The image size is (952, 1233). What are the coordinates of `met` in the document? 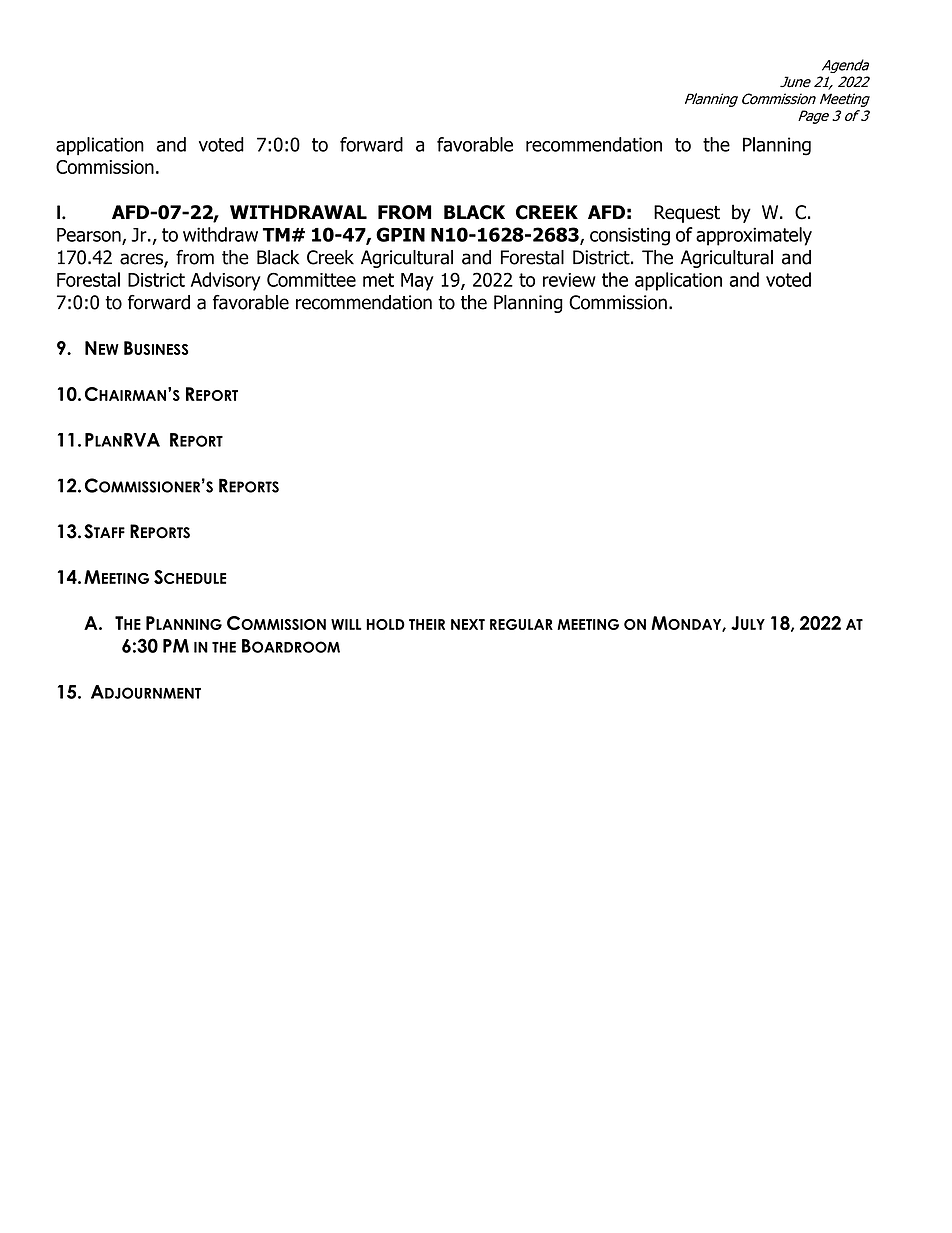 It's located at (378, 280).
